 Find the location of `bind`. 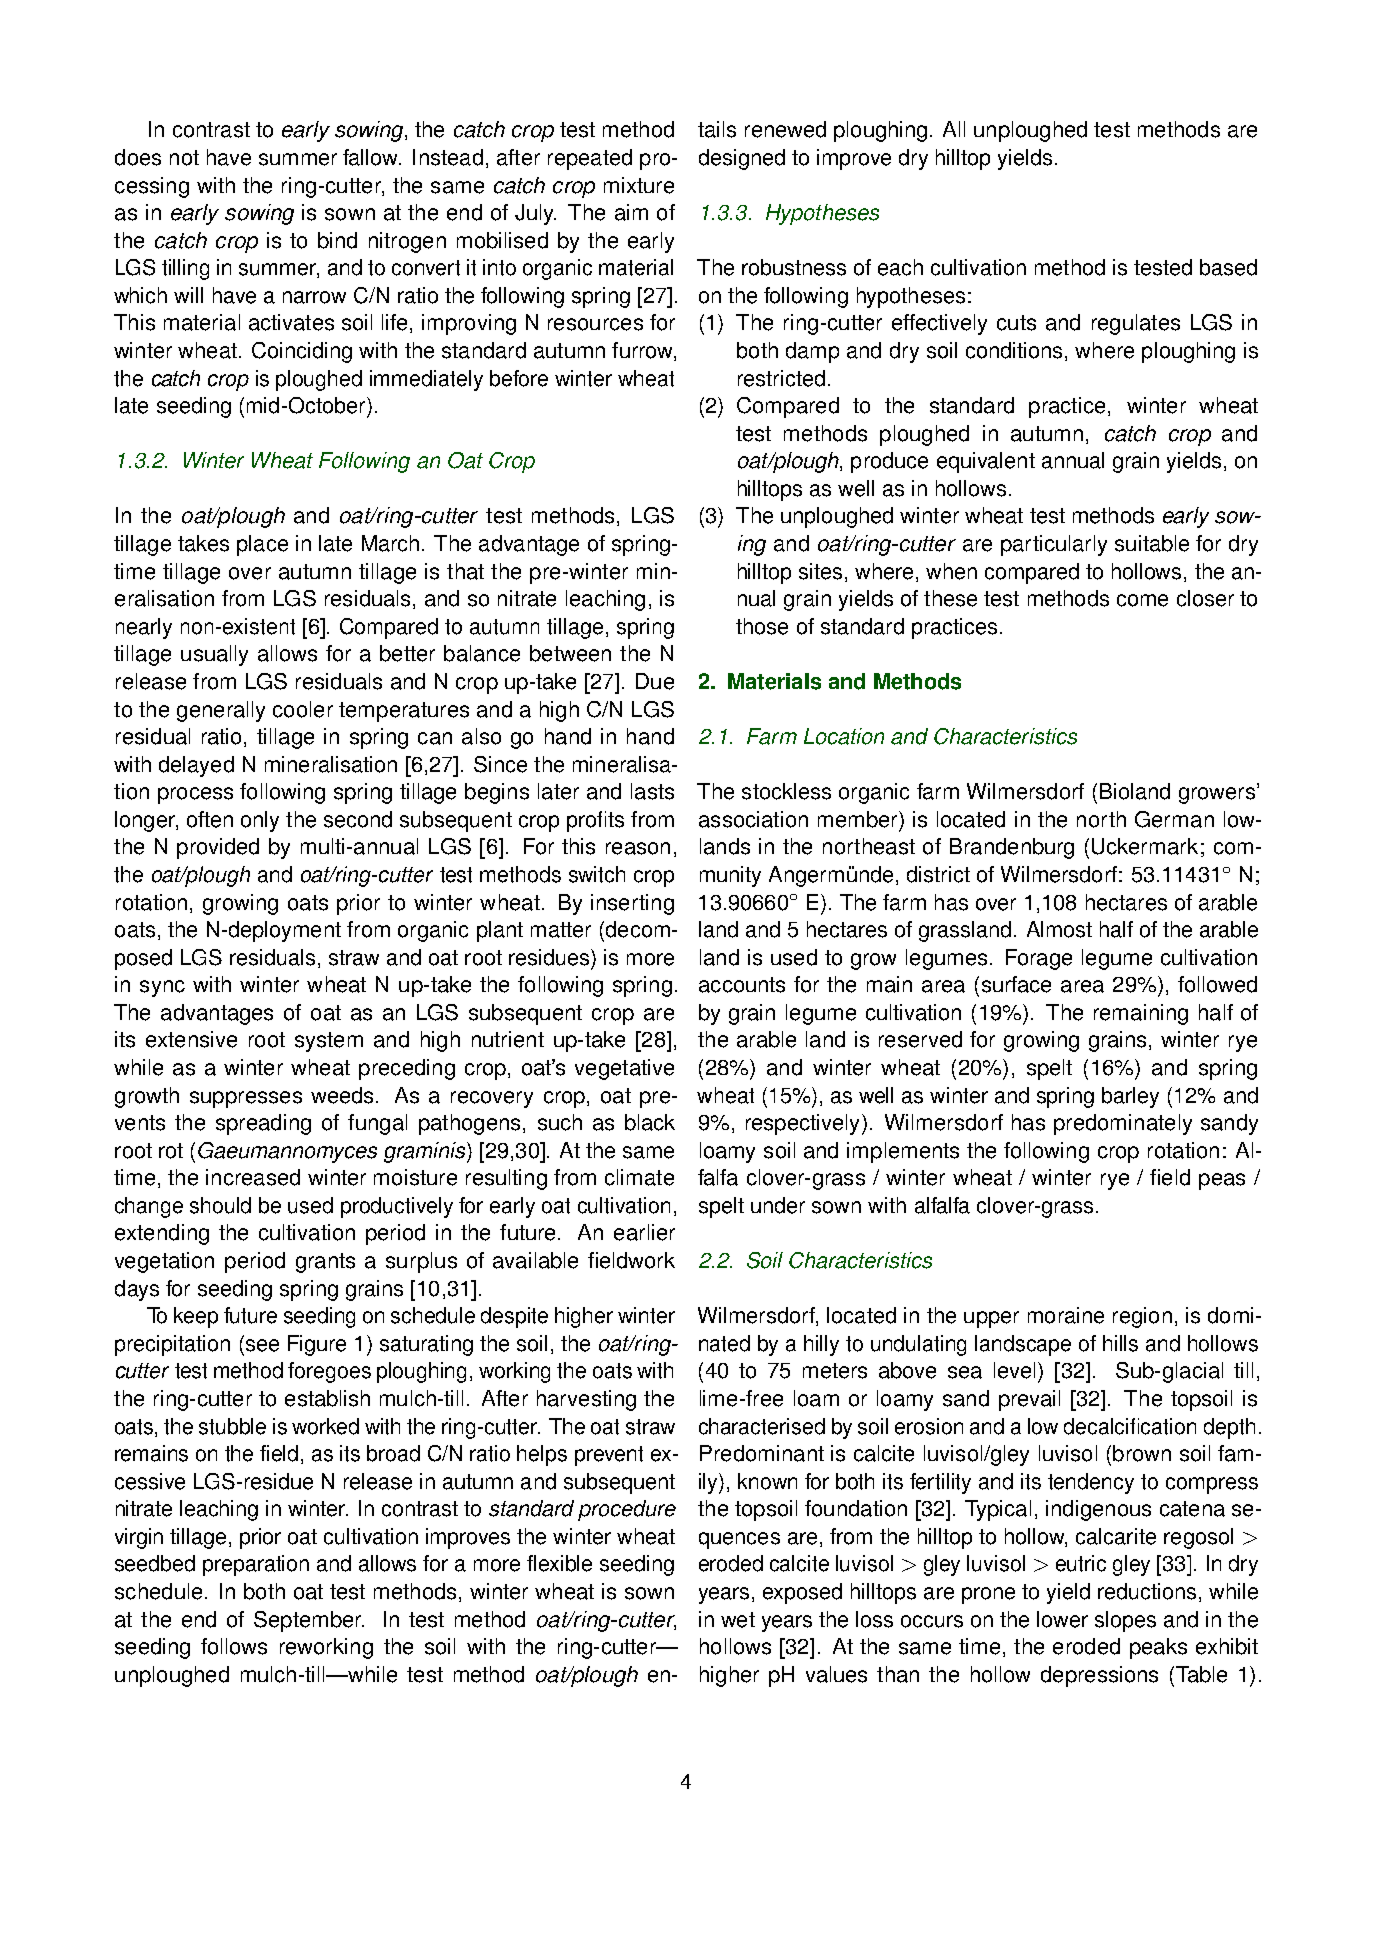

bind is located at coordinates (337, 240).
